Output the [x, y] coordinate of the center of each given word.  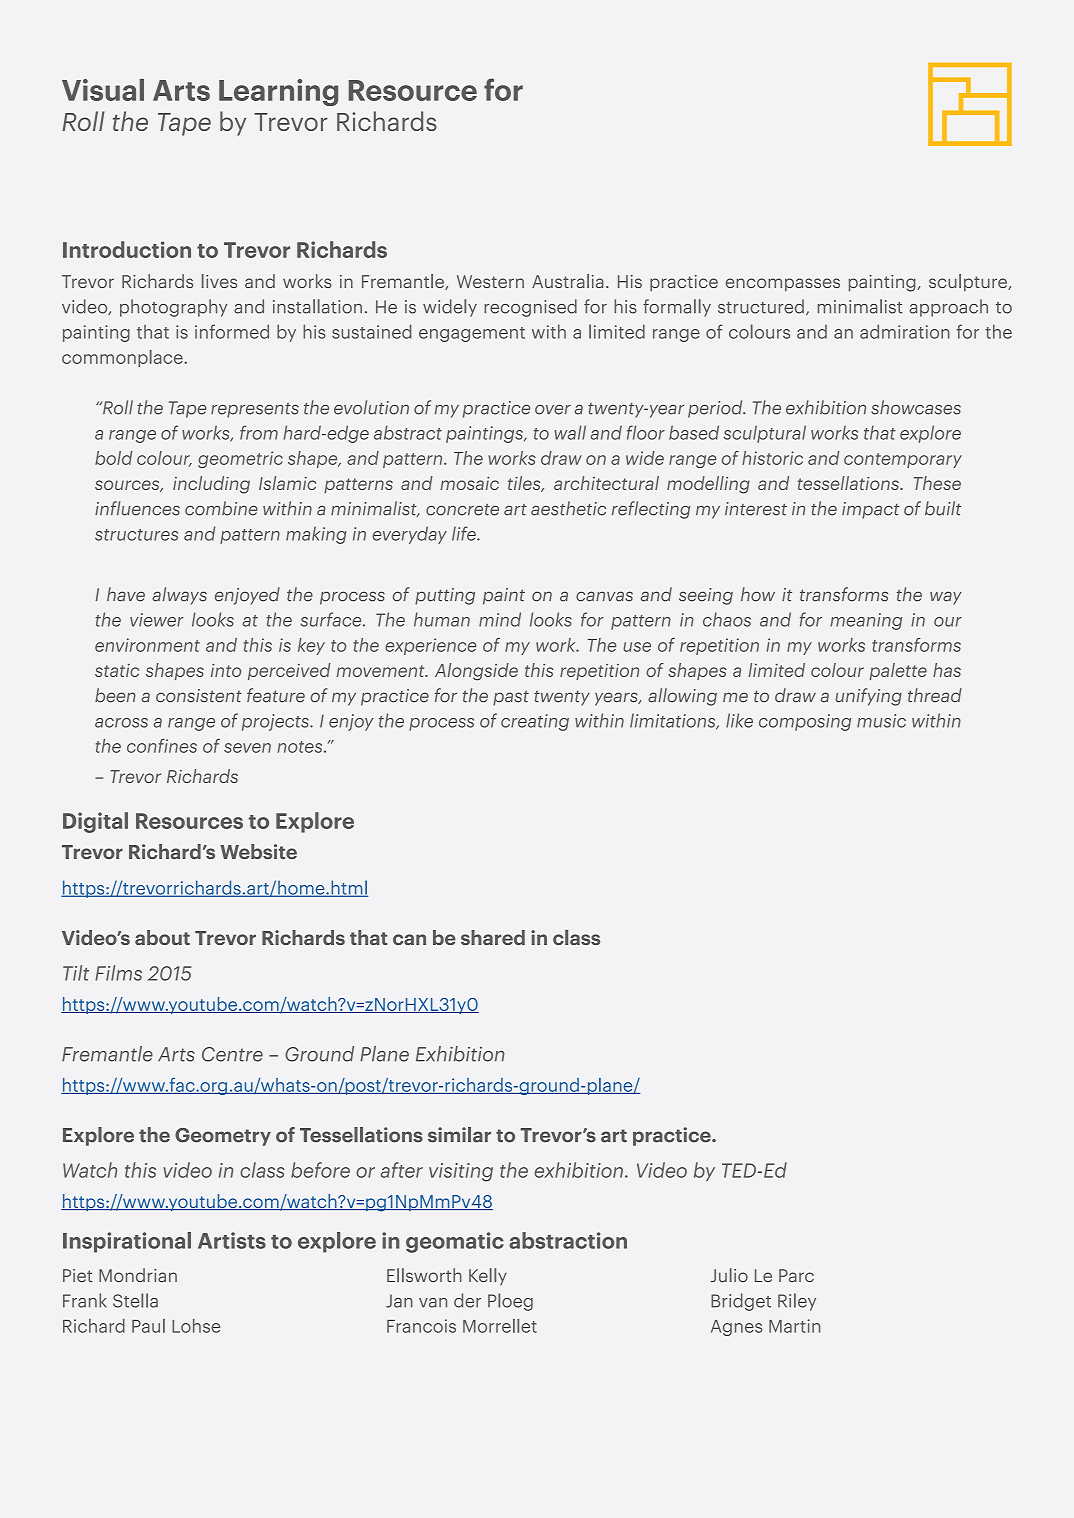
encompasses [783, 285]
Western [490, 281]
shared [493, 937]
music [881, 721]
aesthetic [568, 508]
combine [221, 508]
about [162, 937]
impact [870, 510]
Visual [103, 90]
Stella [135, 1300]
